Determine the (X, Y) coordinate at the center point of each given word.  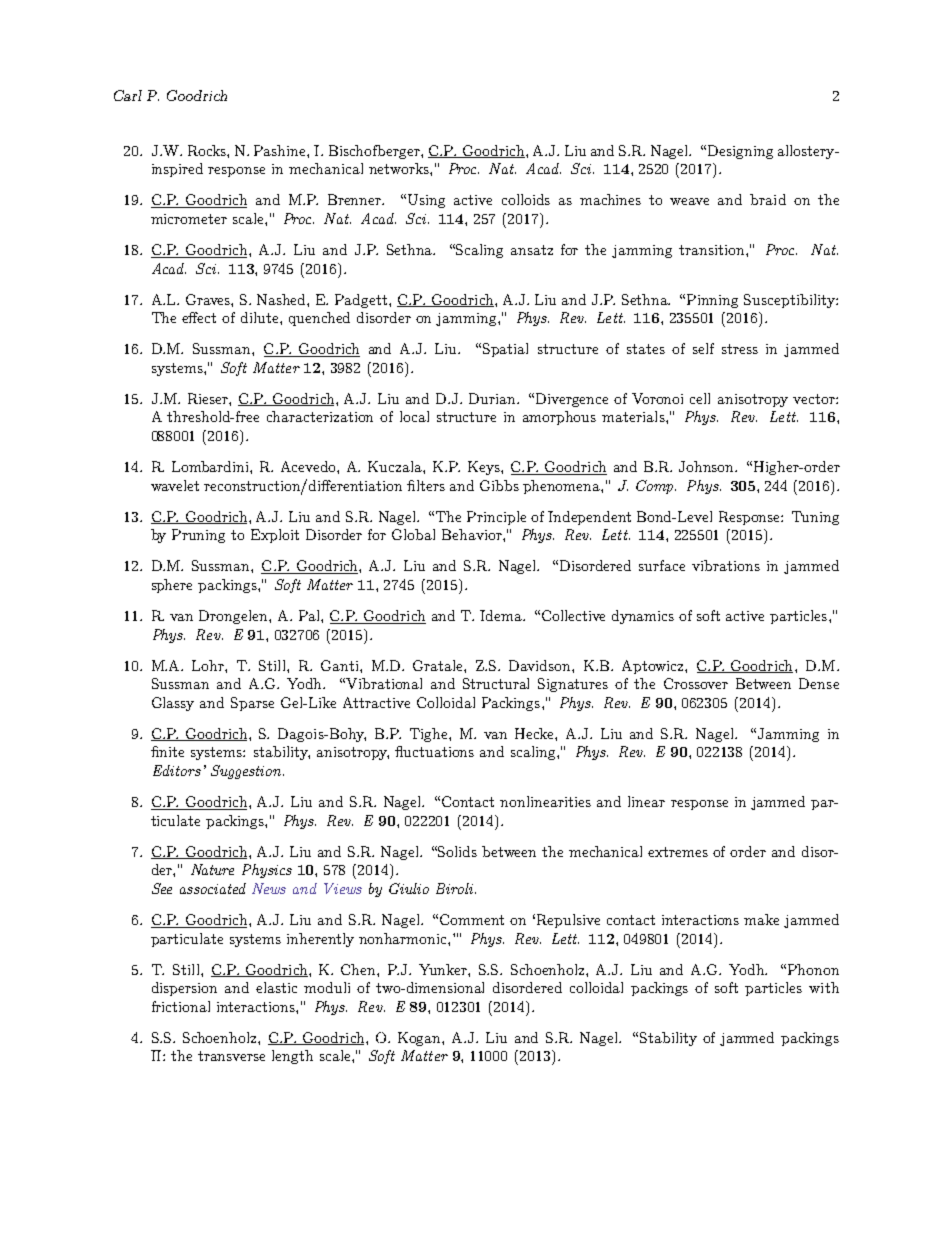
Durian (494, 398)
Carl (128, 95)
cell (700, 398)
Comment (472, 919)
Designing (740, 152)
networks (400, 168)
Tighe (430, 735)
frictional (181, 1006)
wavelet (175, 485)
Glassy (173, 704)
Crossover (696, 683)
